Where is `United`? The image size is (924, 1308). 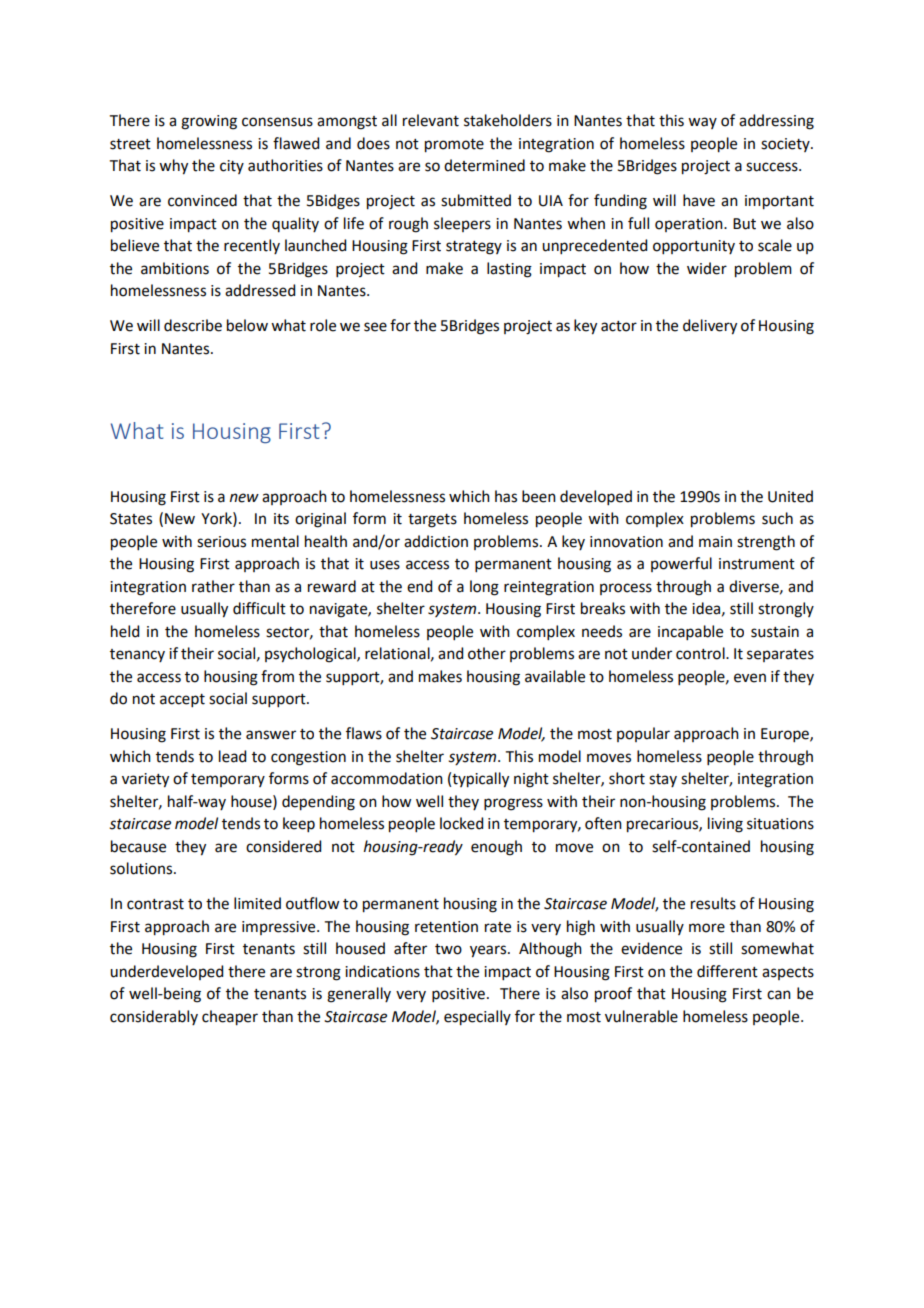 United is located at coordinates (790, 496).
